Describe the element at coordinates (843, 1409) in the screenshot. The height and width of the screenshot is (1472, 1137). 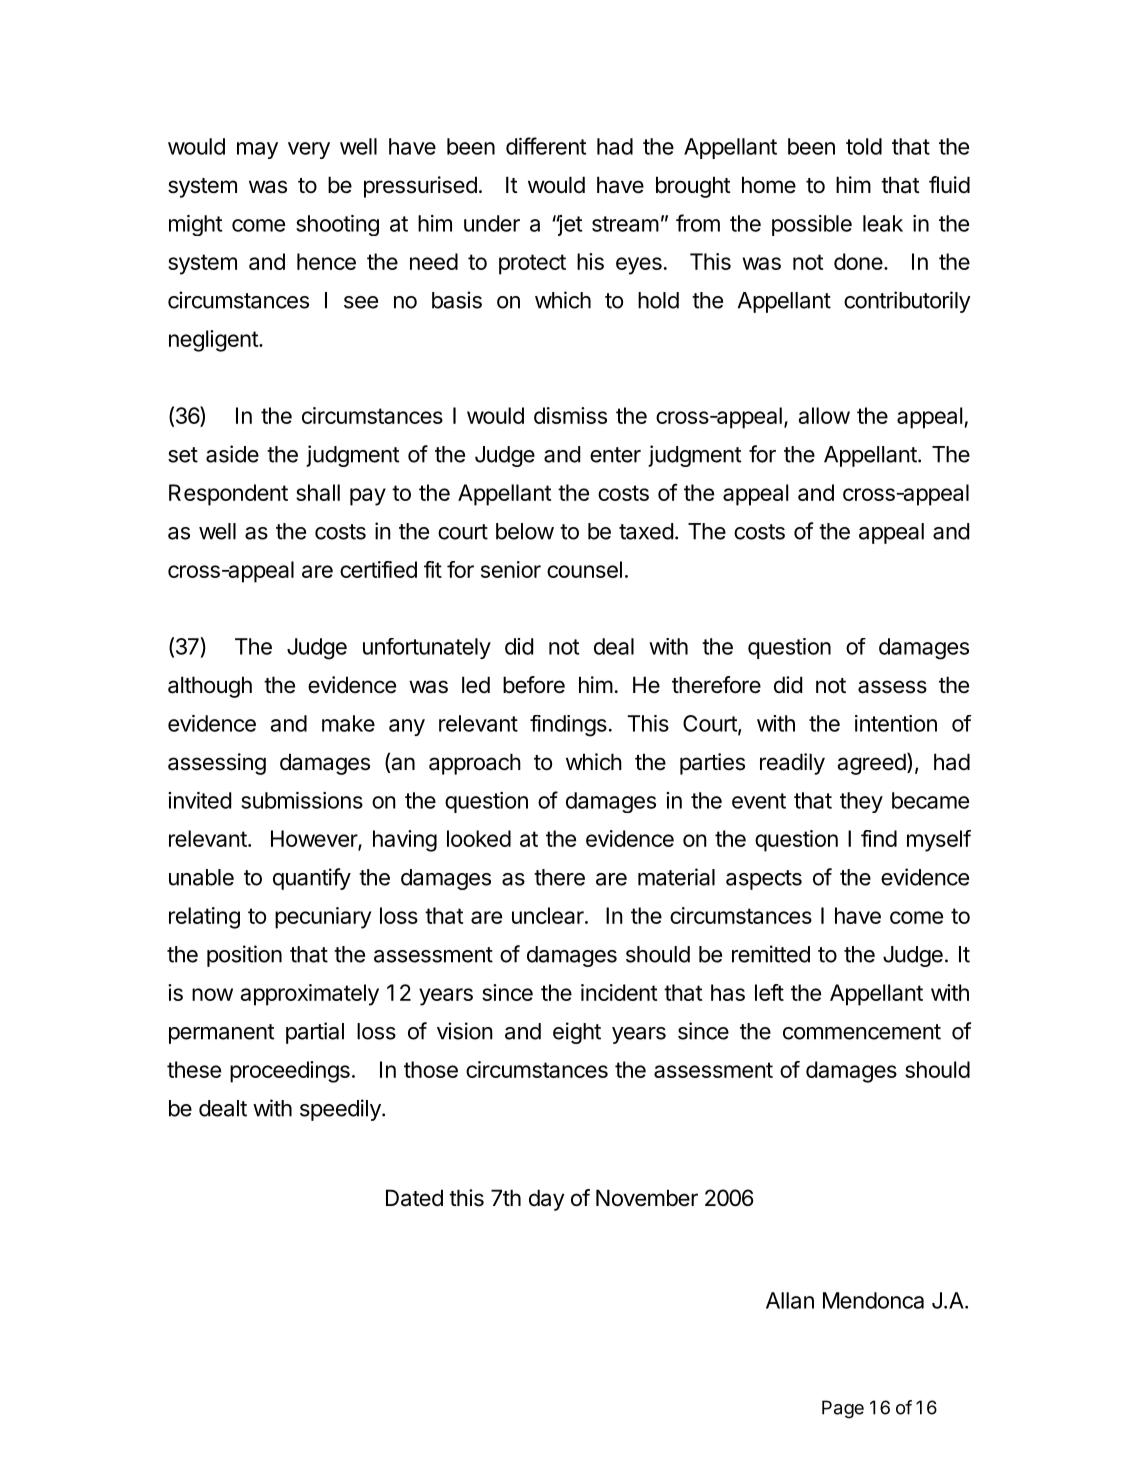
I see `Page` at that location.
